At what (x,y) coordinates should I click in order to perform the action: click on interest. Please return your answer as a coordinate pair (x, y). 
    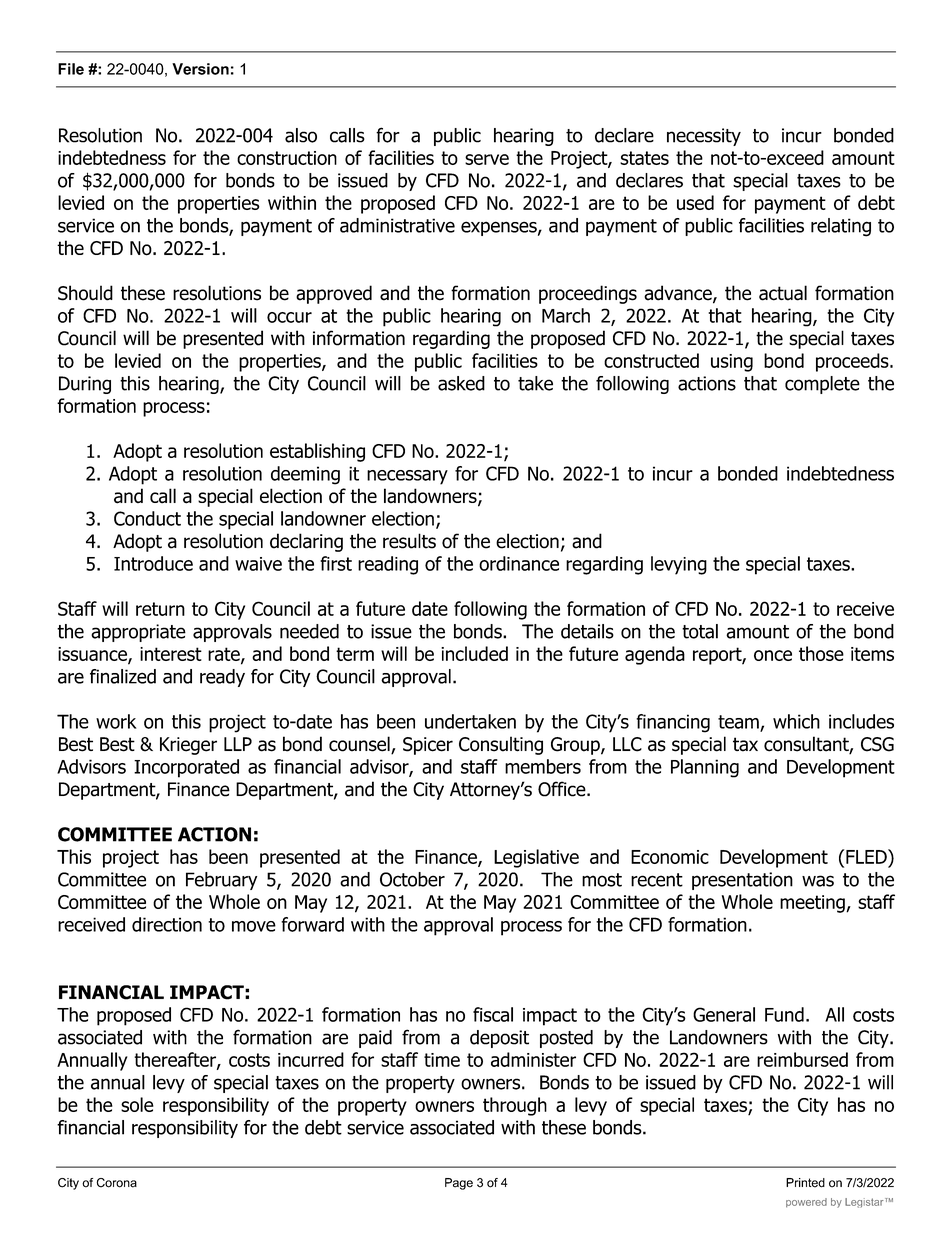
    Looking at the image, I should click on (171, 654).
